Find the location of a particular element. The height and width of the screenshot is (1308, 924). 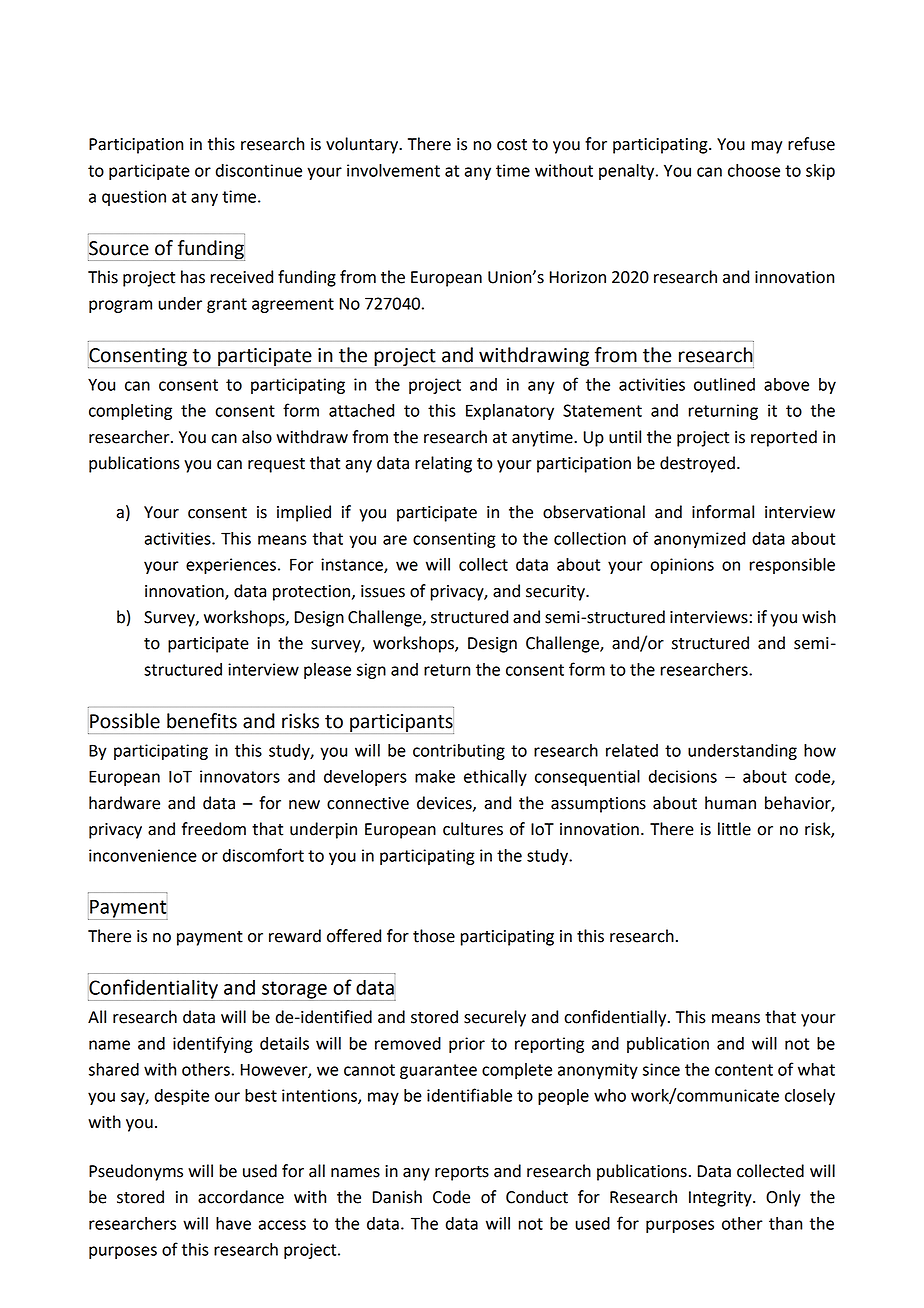

those is located at coordinates (434, 936).
